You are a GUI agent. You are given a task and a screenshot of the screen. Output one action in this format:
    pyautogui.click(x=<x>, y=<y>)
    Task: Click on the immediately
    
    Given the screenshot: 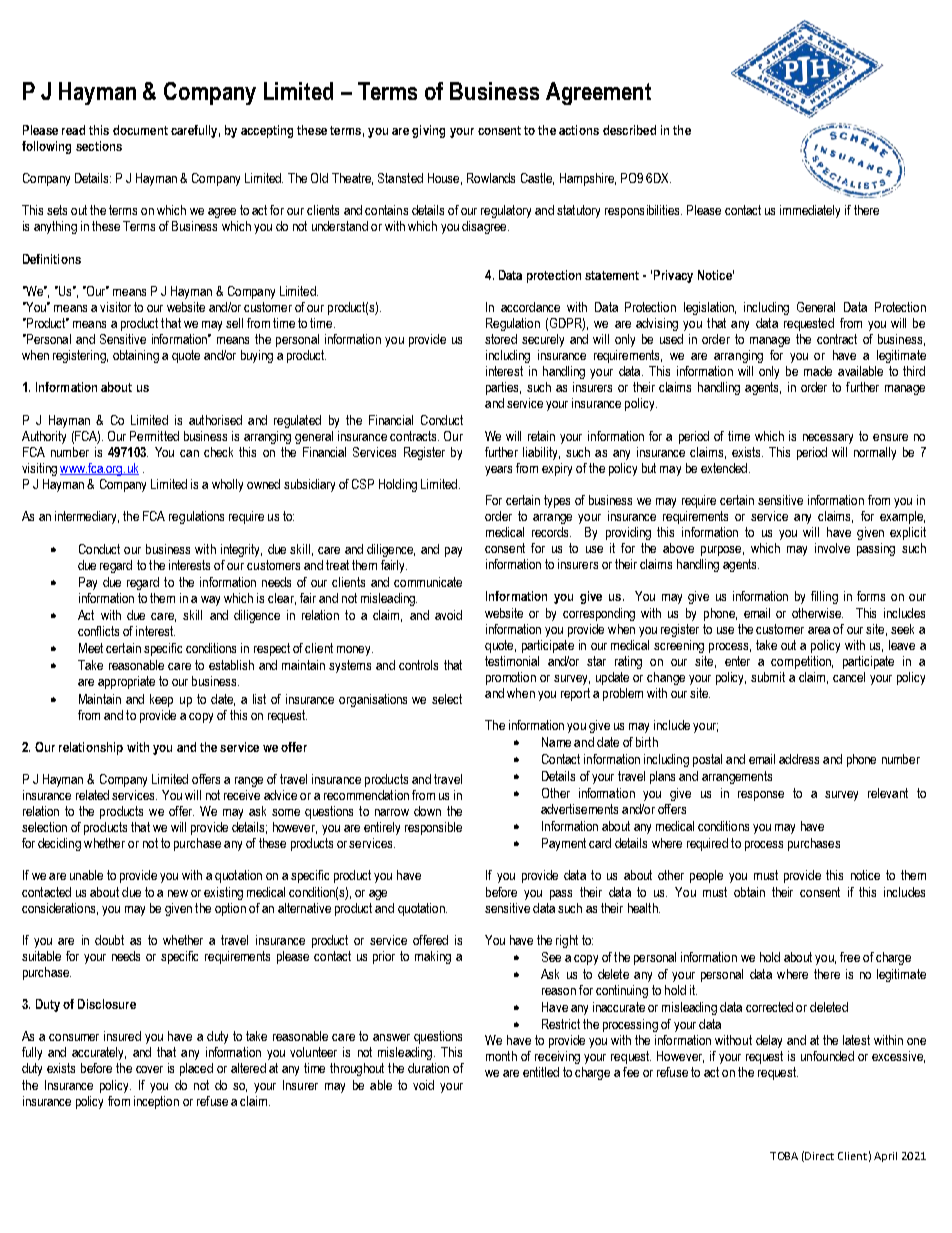 What is the action you would take?
    pyautogui.click(x=810, y=211)
